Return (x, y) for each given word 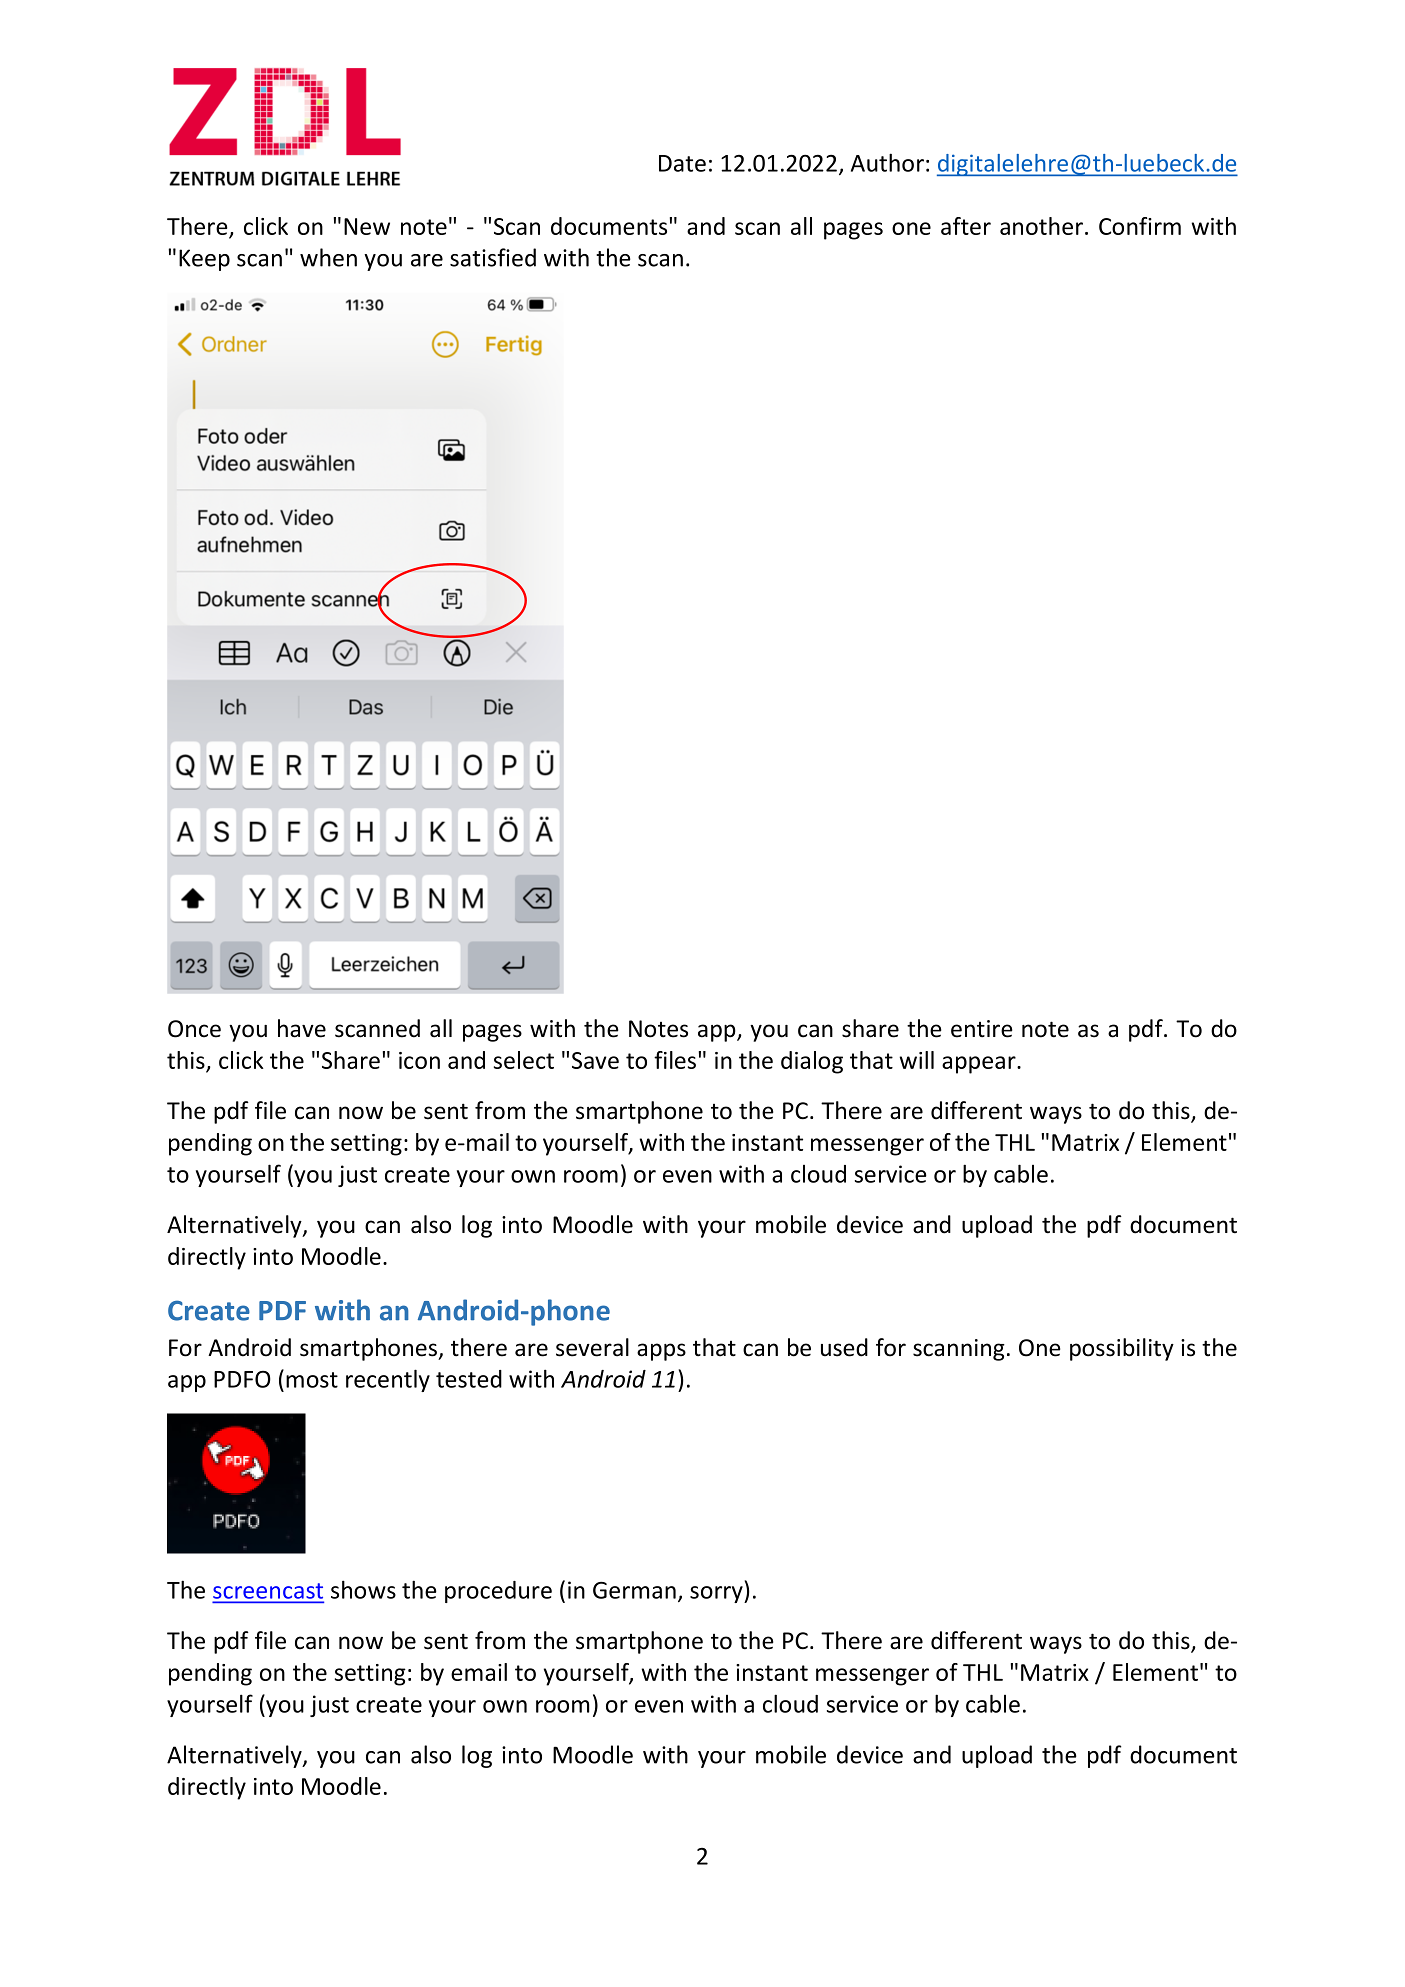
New (367, 226)
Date (682, 163)
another (1041, 226)
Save (595, 1060)
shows (363, 1589)
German (634, 1590)
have (302, 1028)
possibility (1122, 1349)
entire (982, 1029)
